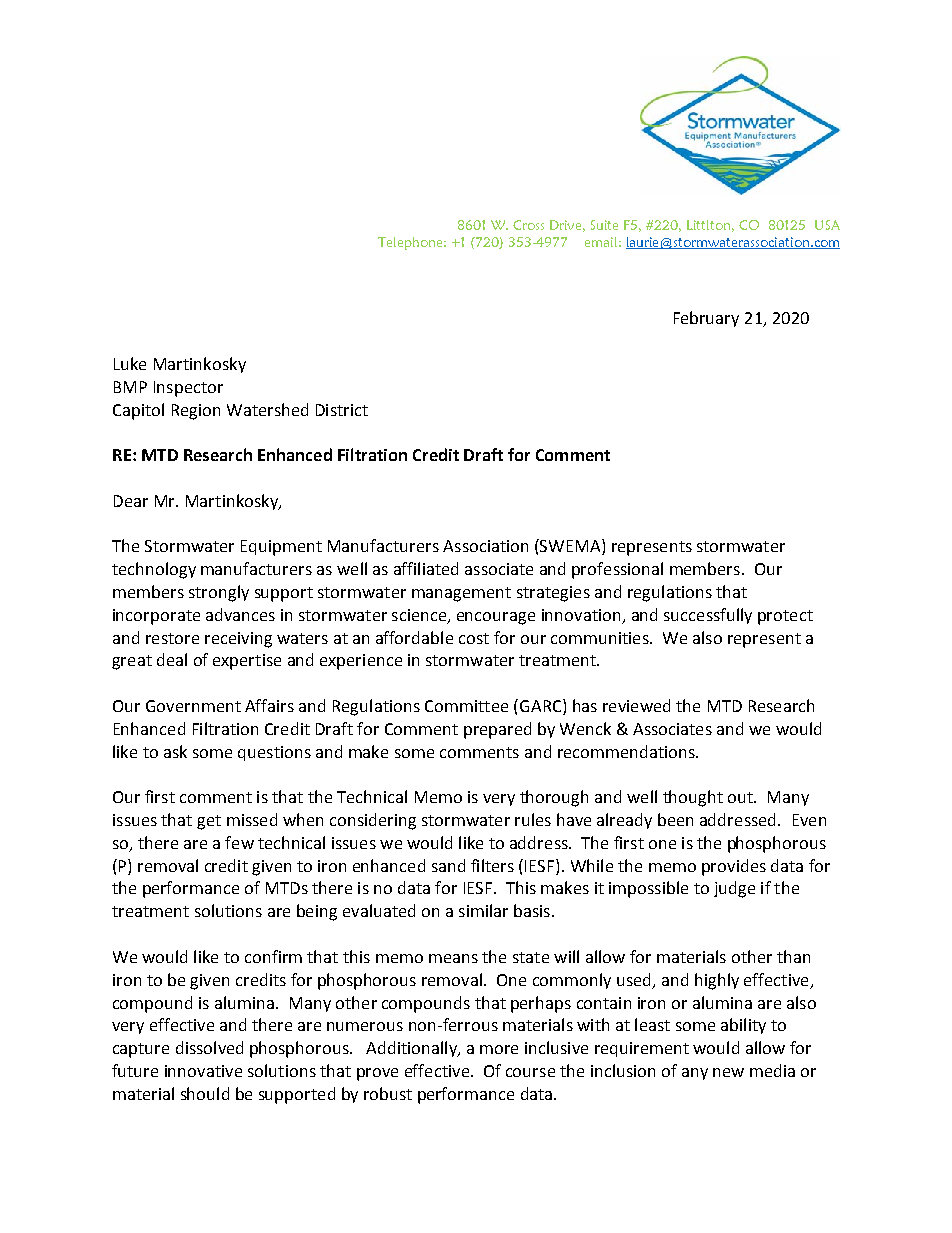 Image resolution: width=952 pixels, height=1233 pixels. What do you see at coordinates (617, 570) in the screenshot?
I see `professional` at bounding box center [617, 570].
